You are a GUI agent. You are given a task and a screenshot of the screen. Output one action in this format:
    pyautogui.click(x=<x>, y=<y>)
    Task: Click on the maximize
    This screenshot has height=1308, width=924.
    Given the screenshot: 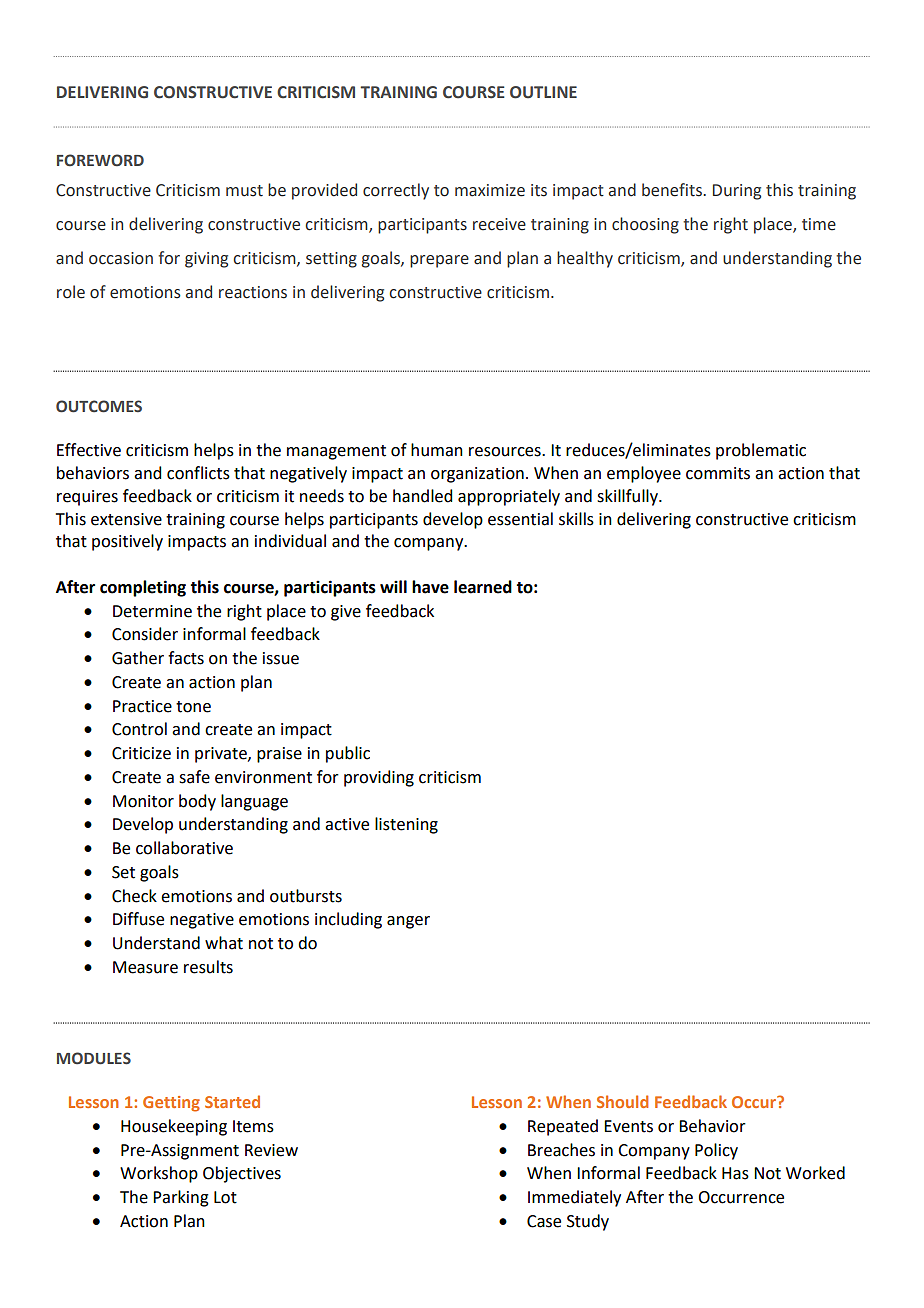 What is the action you would take?
    pyautogui.click(x=490, y=190)
